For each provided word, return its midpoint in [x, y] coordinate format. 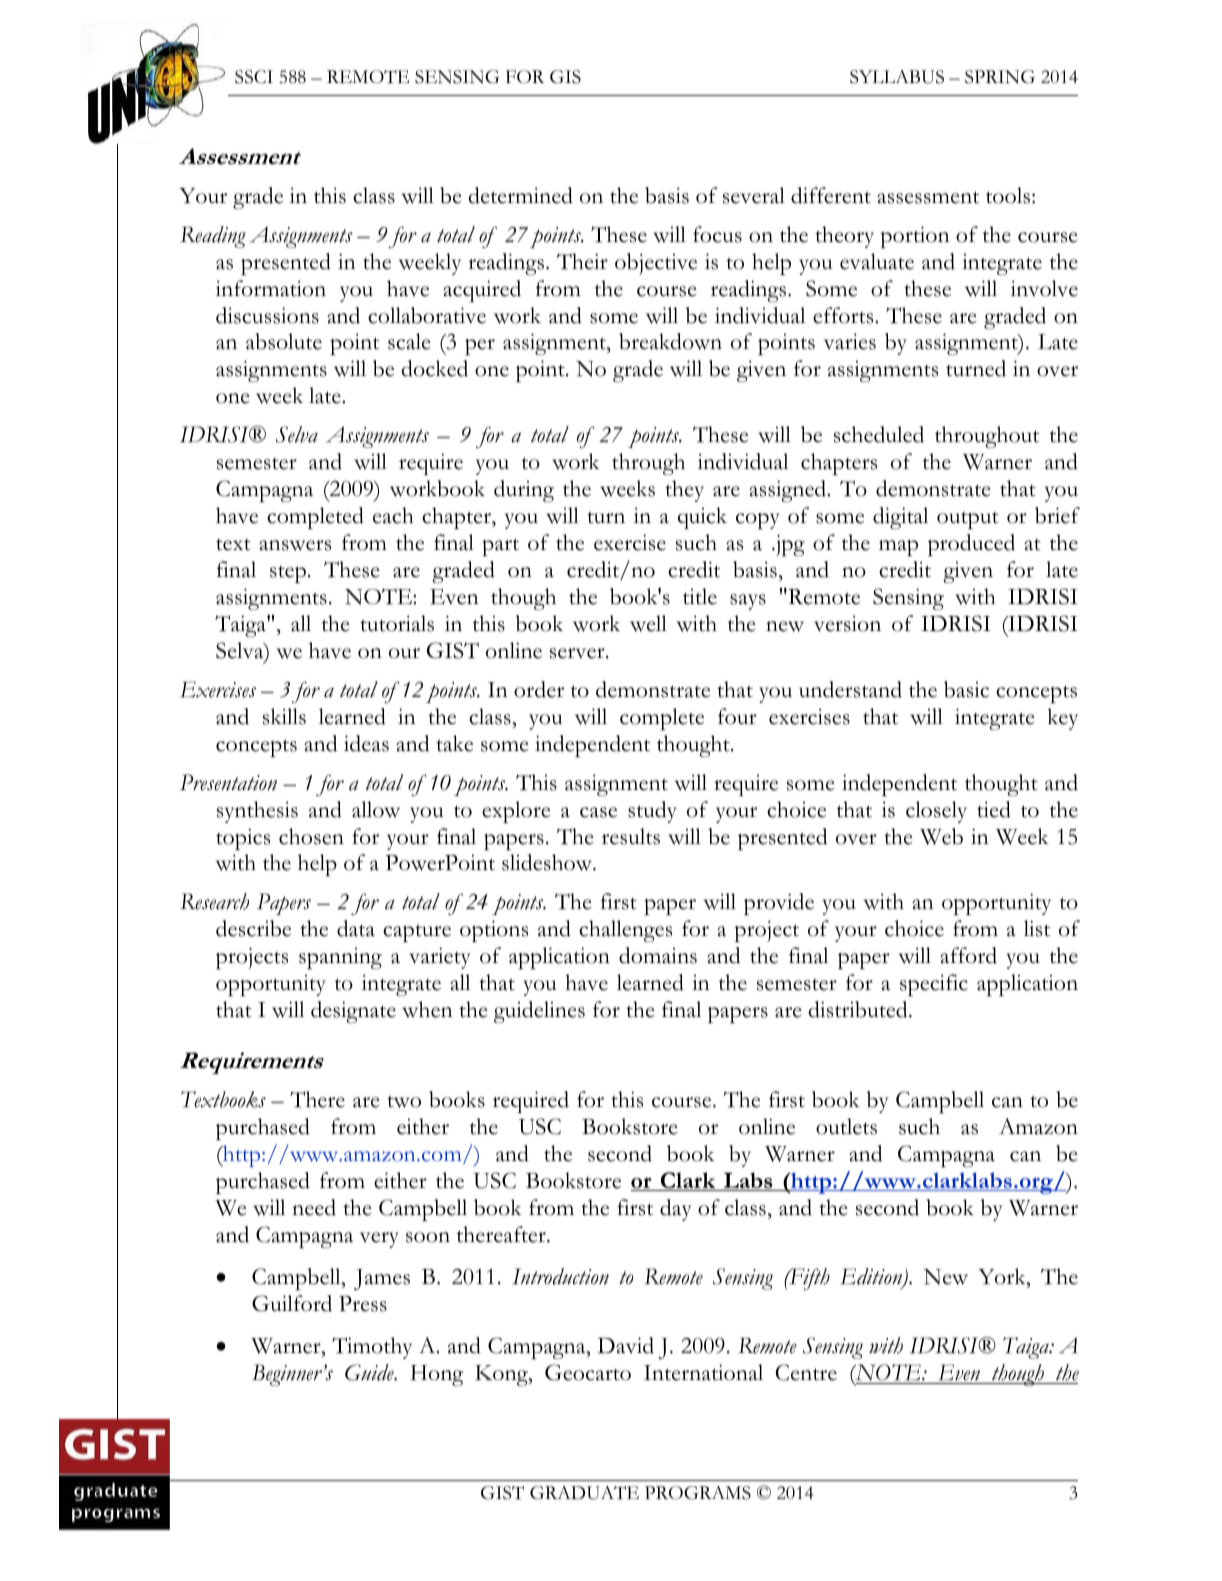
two [404, 1101]
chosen [311, 836]
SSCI [254, 77]
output [968, 520]
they [684, 491]
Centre [806, 1372]
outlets [846, 1126]
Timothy [372, 1348]
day [676, 1210]
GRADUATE [584, 1493]
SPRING [1000, 77]
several [754, 195]
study [652, 812]
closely [936, 812]
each [393, 515]
